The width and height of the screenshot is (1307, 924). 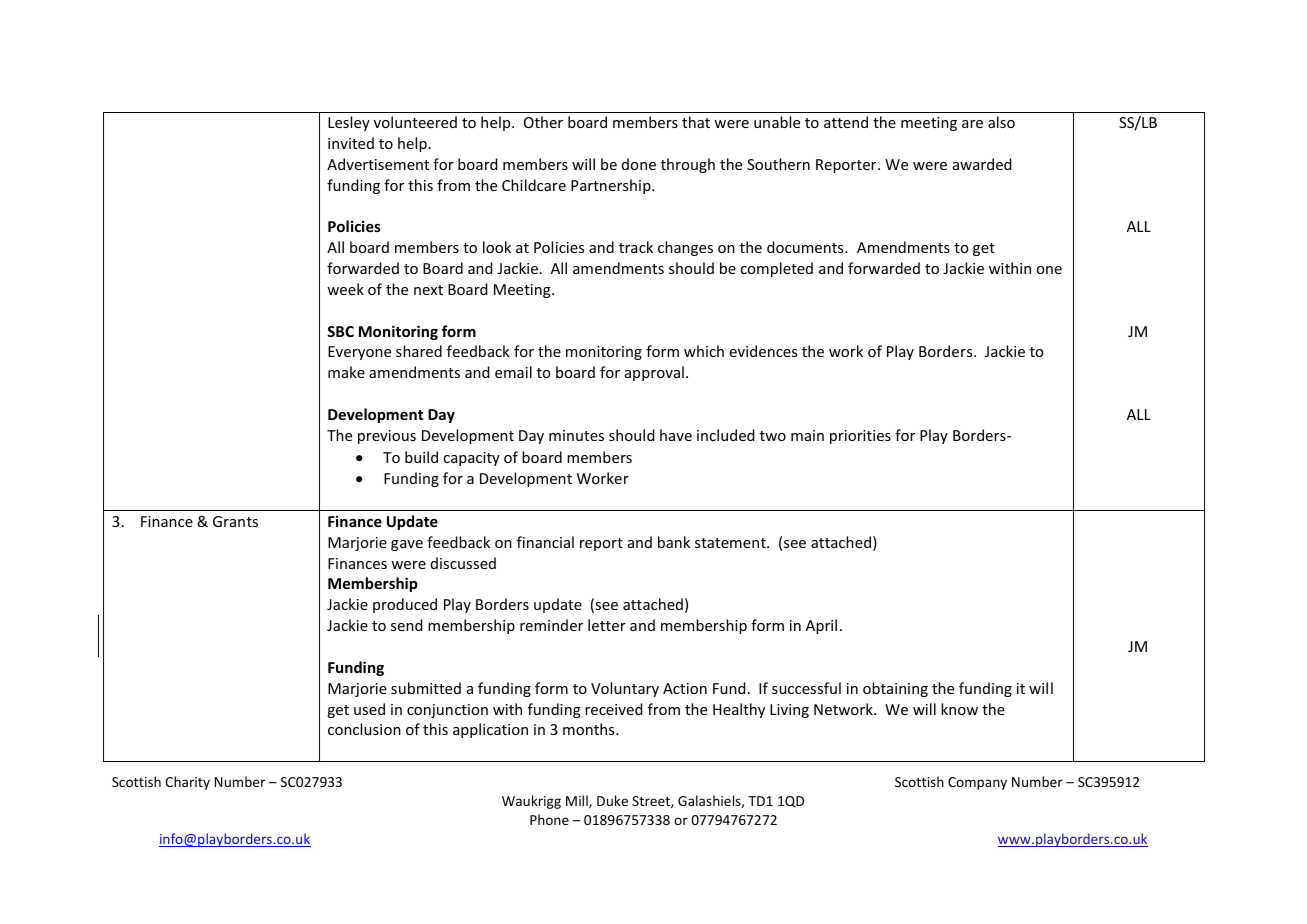 I want to click on priorities, so click(x=860, y=437).
